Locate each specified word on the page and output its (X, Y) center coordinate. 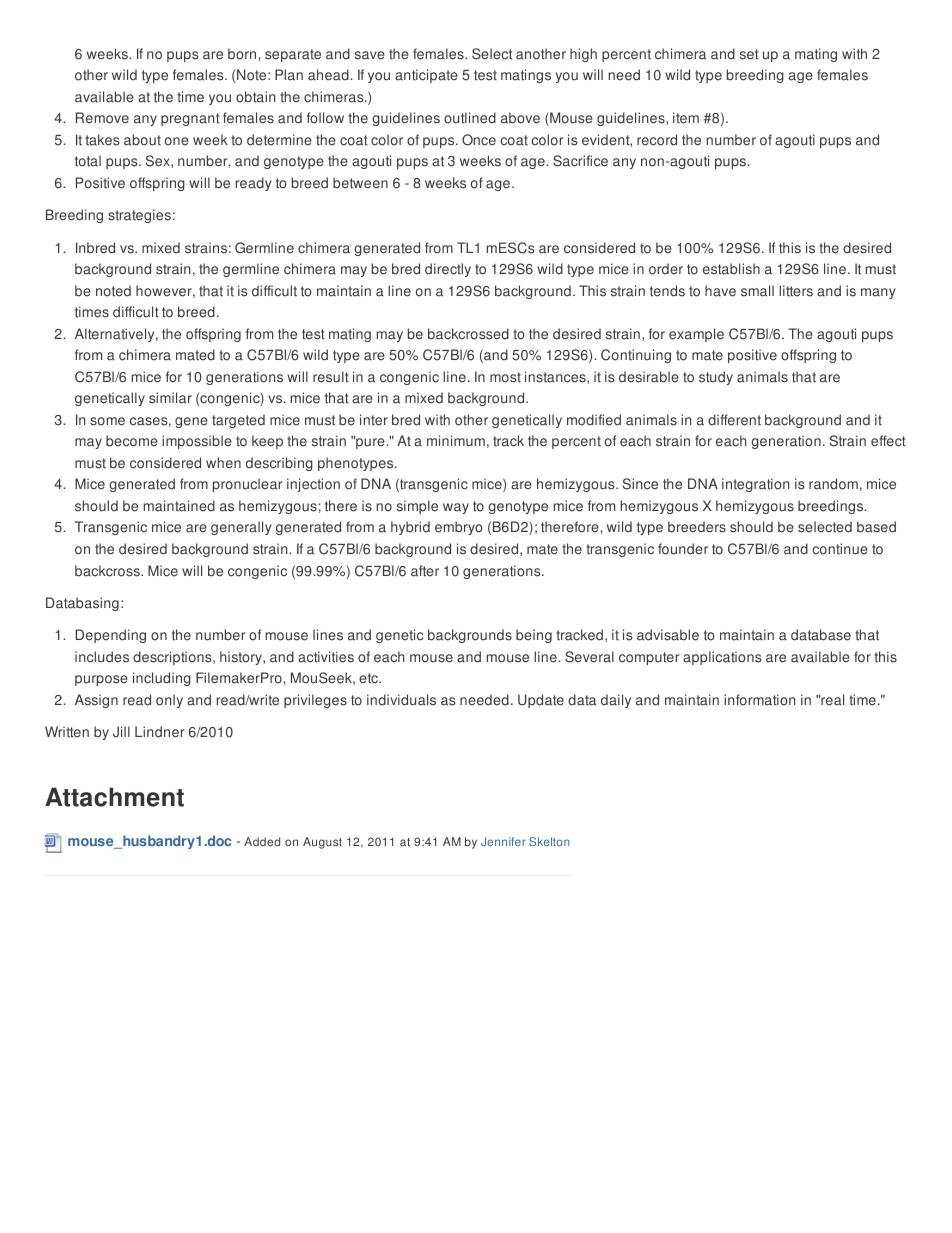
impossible (197, 442)
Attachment (114, 797)
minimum (456, 441)
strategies (139, 216)
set (749, 54)
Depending (111, 636)
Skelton (549, 841)
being (534, 636)
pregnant (190, 119)
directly (448, 270)
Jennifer (503, 841)
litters (796, 291)
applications (722, 658)
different (734, 420)
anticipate (426, 76)
